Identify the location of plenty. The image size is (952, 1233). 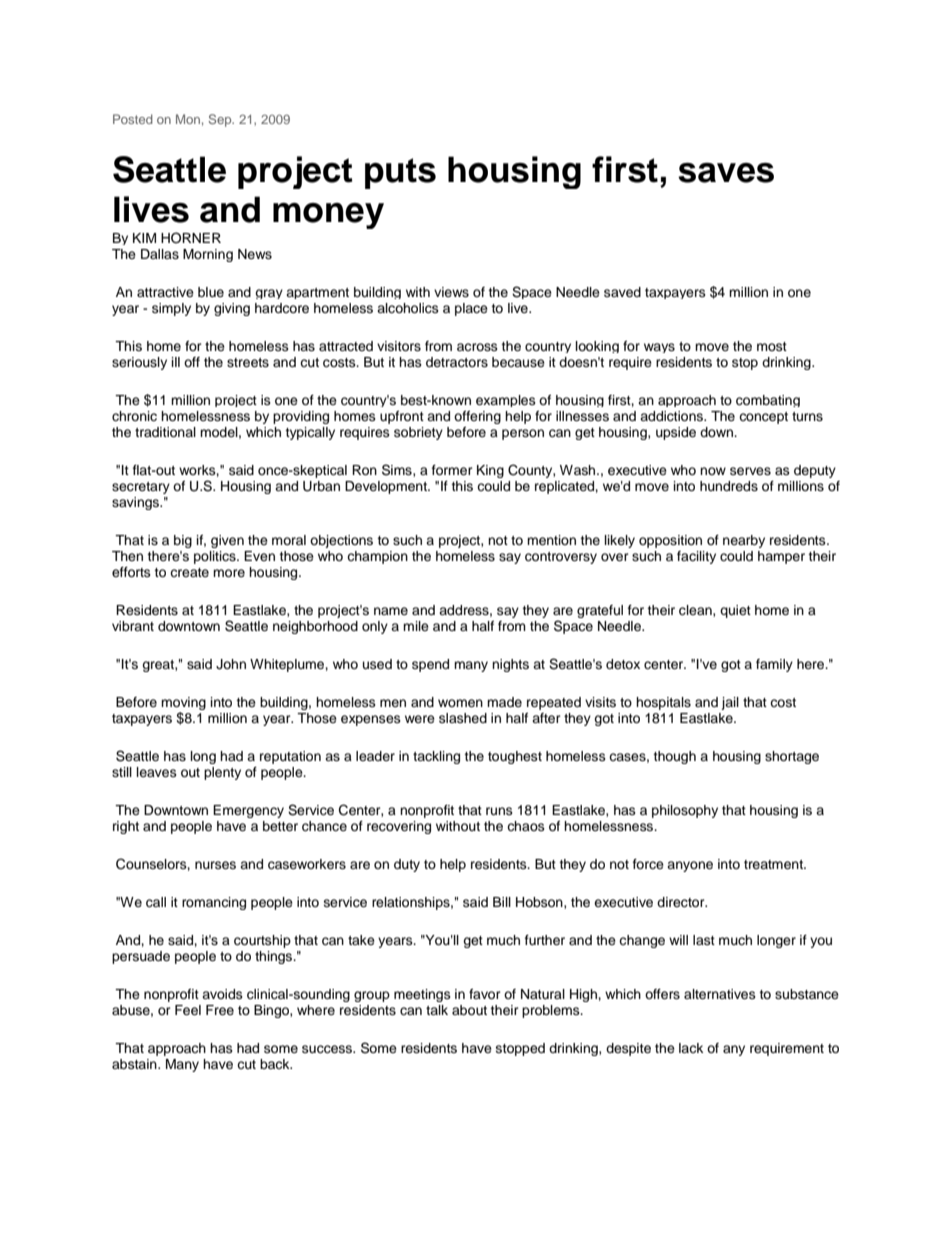
(222, 773).
